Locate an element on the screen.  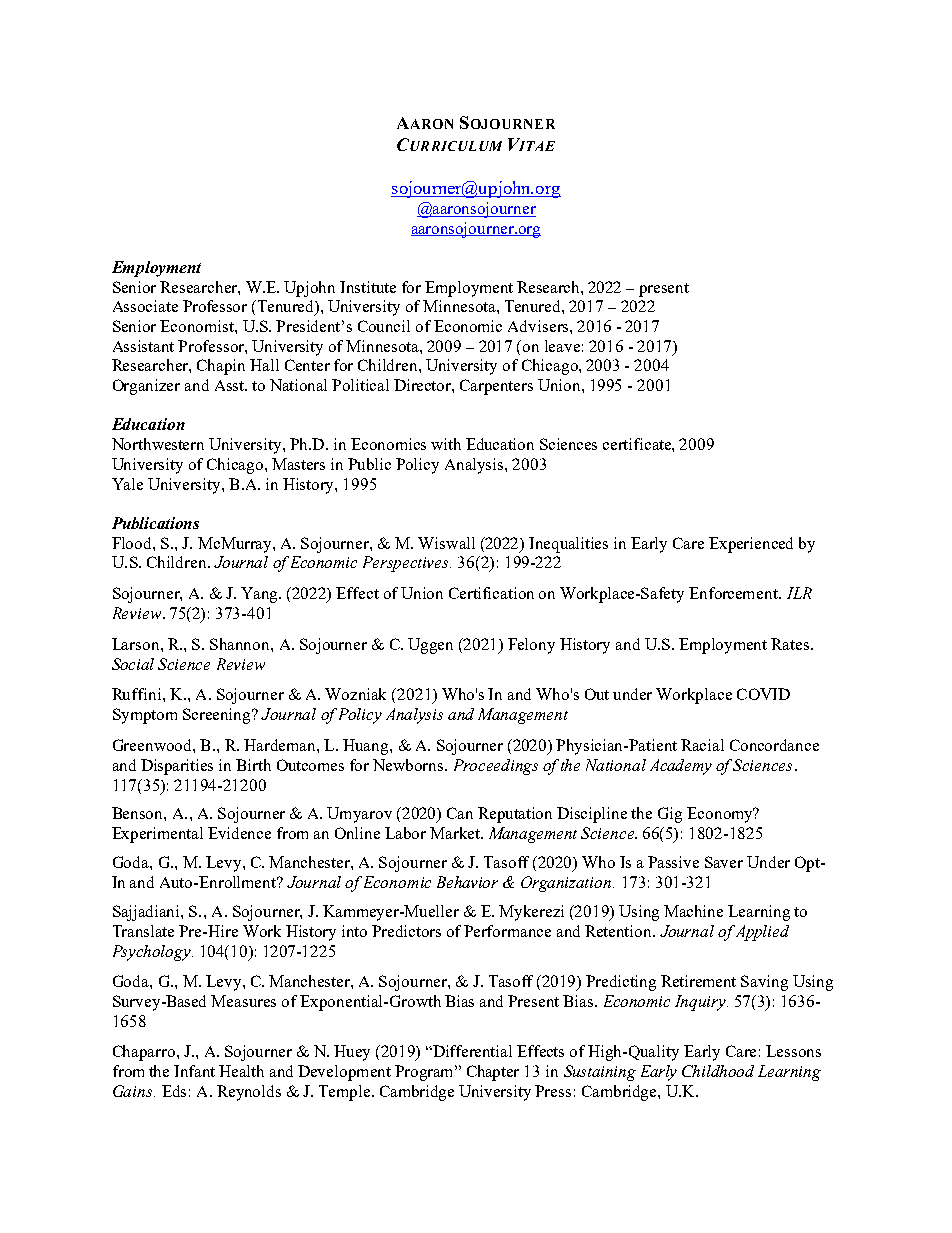
Infant is located at coordinates (194, 1071).
